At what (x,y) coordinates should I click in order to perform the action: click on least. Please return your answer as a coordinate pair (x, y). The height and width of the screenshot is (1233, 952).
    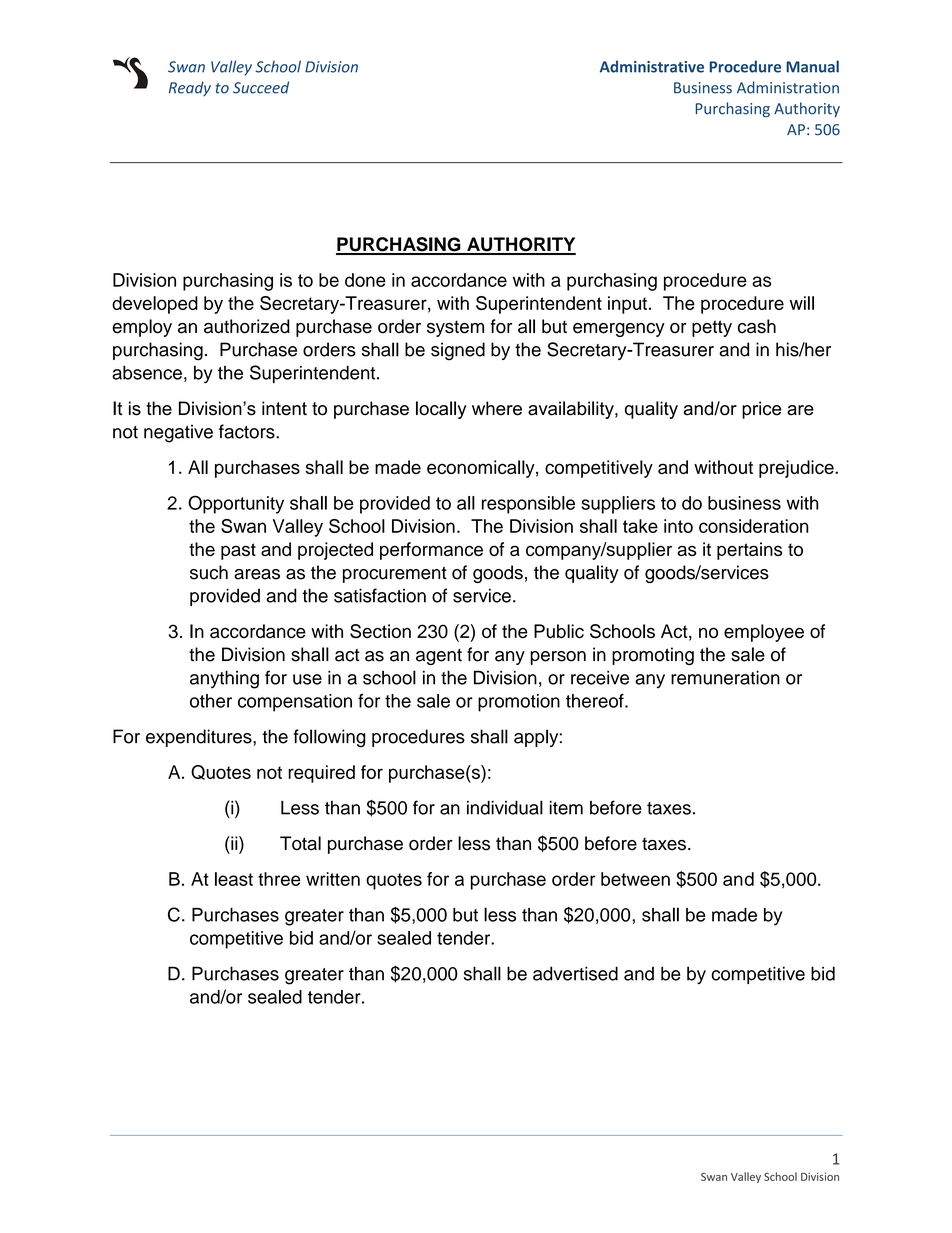
    Looking at the image, I should click on (234, 879).
